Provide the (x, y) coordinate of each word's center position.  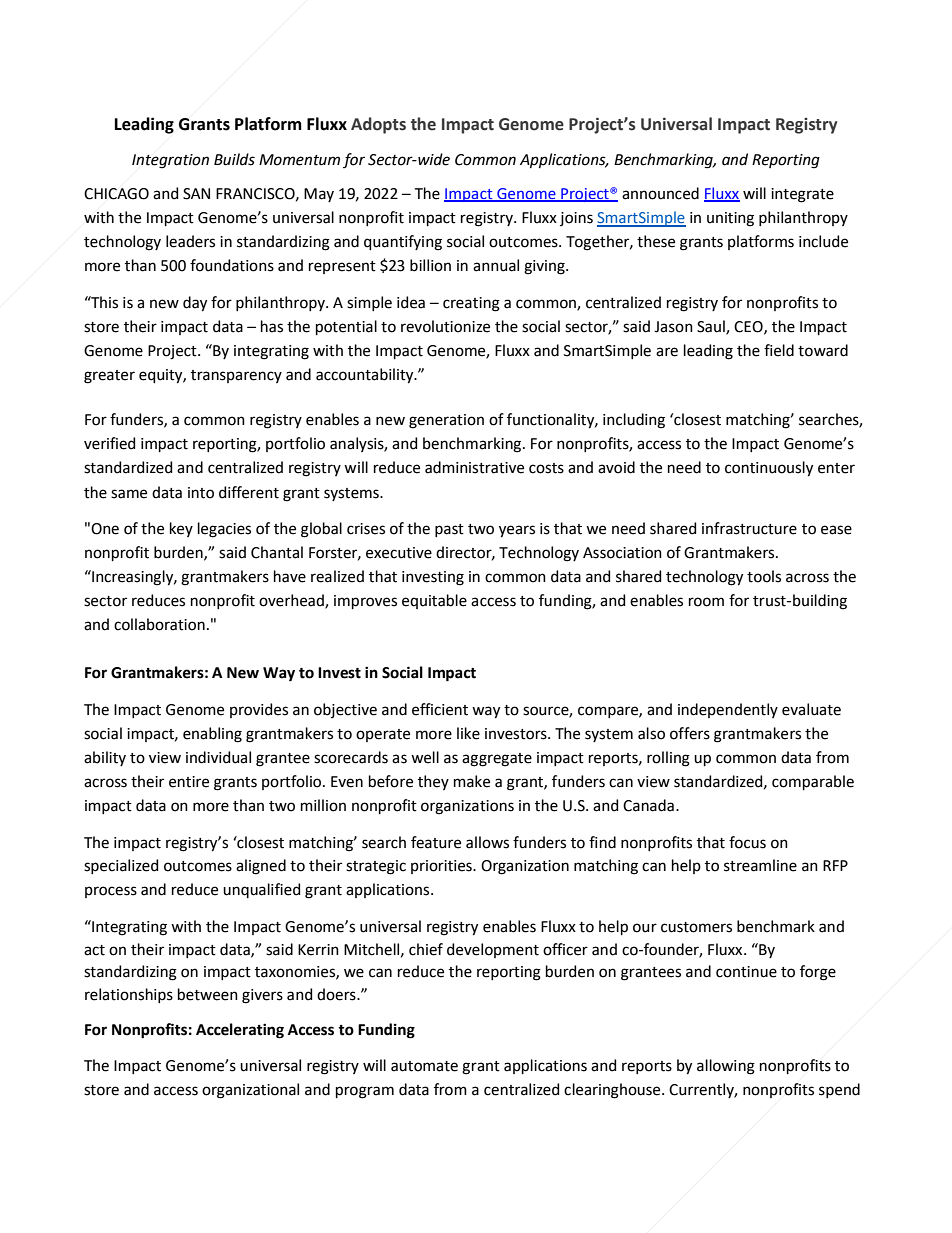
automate (424, 1066)
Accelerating (240, 1031)
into (201, 493)
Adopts (378, 125)
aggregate (497, 760)
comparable (813, 782)
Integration (170, 161)
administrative (474, 467)
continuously (769, 469)
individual (218, 757)
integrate (802, 195)
